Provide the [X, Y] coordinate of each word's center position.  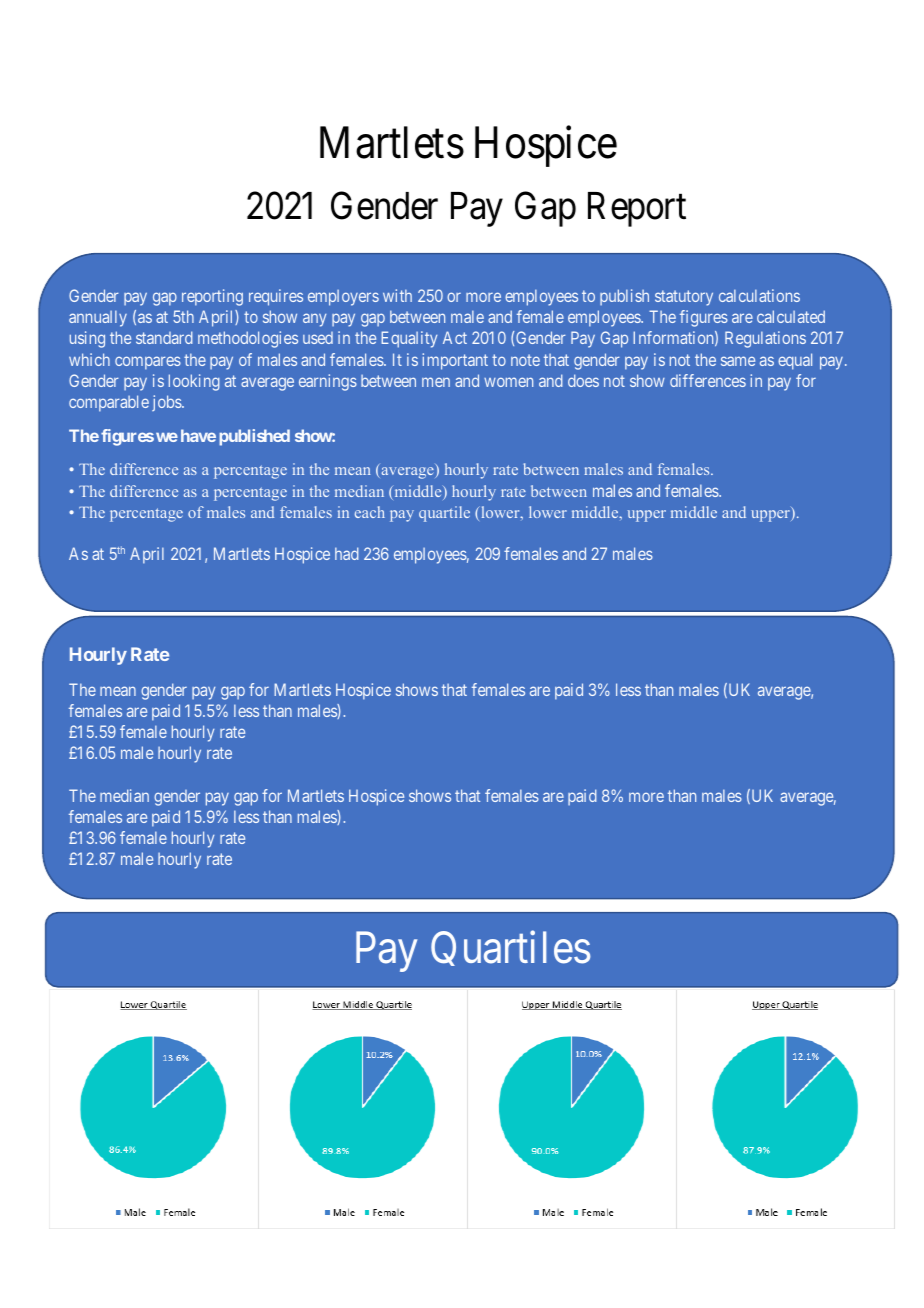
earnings [328, 382]
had [347, 553]
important [455, 361]
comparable [109, 403]
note [525, 360]
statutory [684, 298]
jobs [167, 403]
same [738, 361]
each [370, 512]
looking [194, 382]
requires [276, 297]
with [397, 295]
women [508, 382]
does [583, 380]
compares [148, 363]
